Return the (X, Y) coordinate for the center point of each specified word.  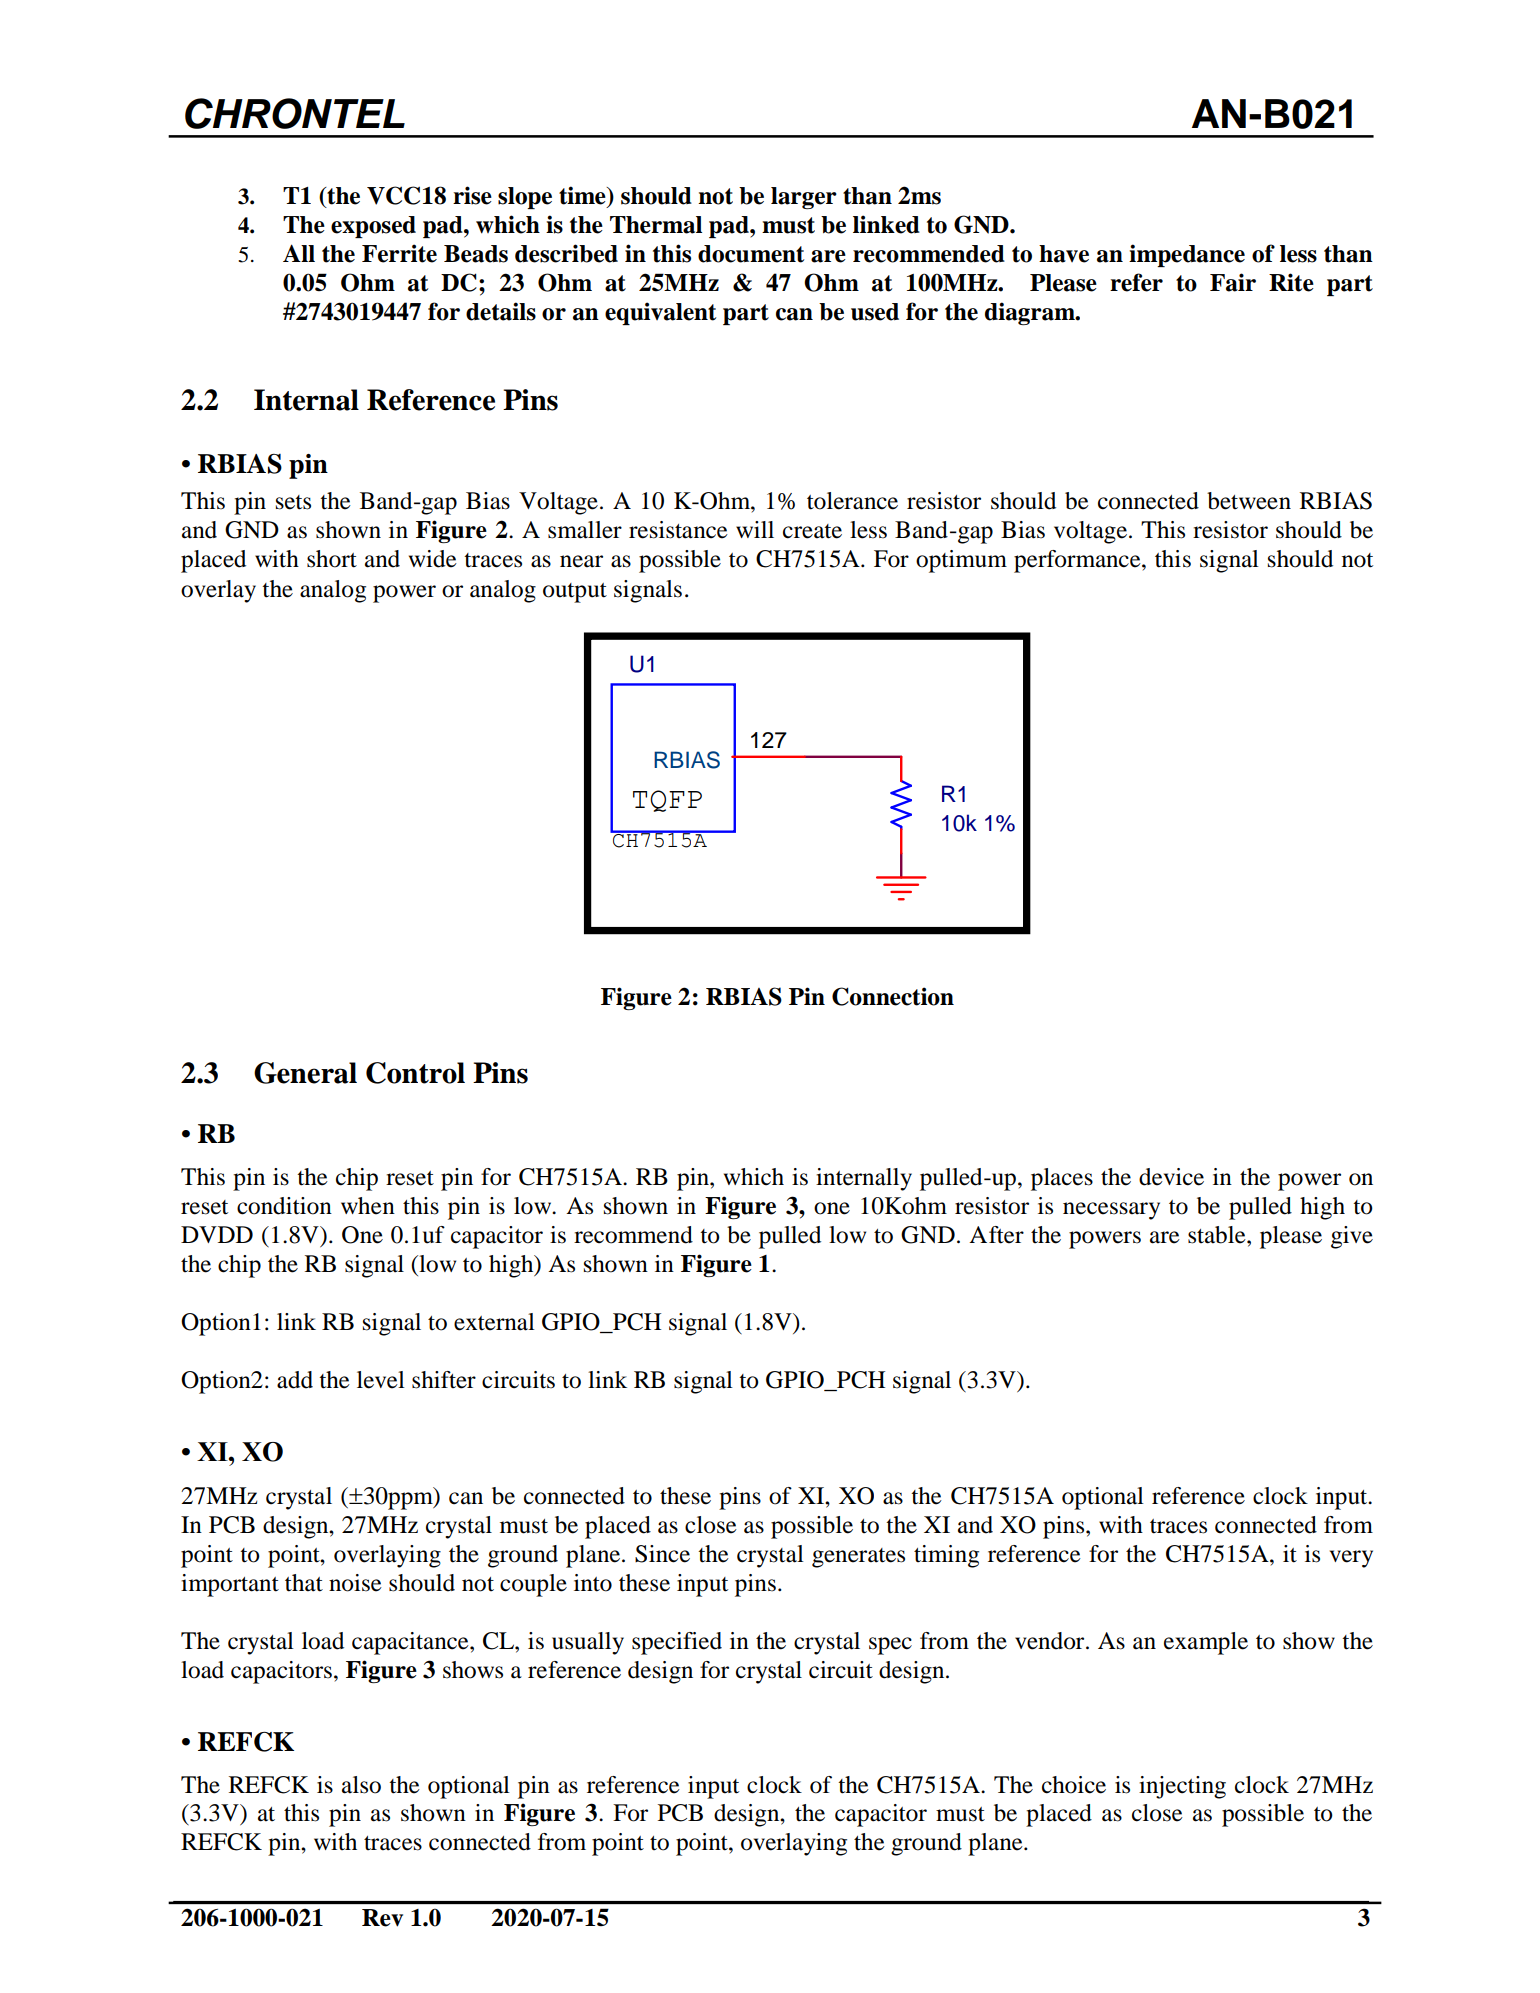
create (812, 531)
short (332, 559)
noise (355, 1583)
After (996, 1235)
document (751, 254)
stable (1218, 1235)
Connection (893, 996)
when (368, 1206)
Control (415, 1073)
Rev (382, 1918)
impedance (1187, 255)
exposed (373, 227)
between (1249, 501)
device (1171, 1177)
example (1206, 1643)
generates (858, 1558)
